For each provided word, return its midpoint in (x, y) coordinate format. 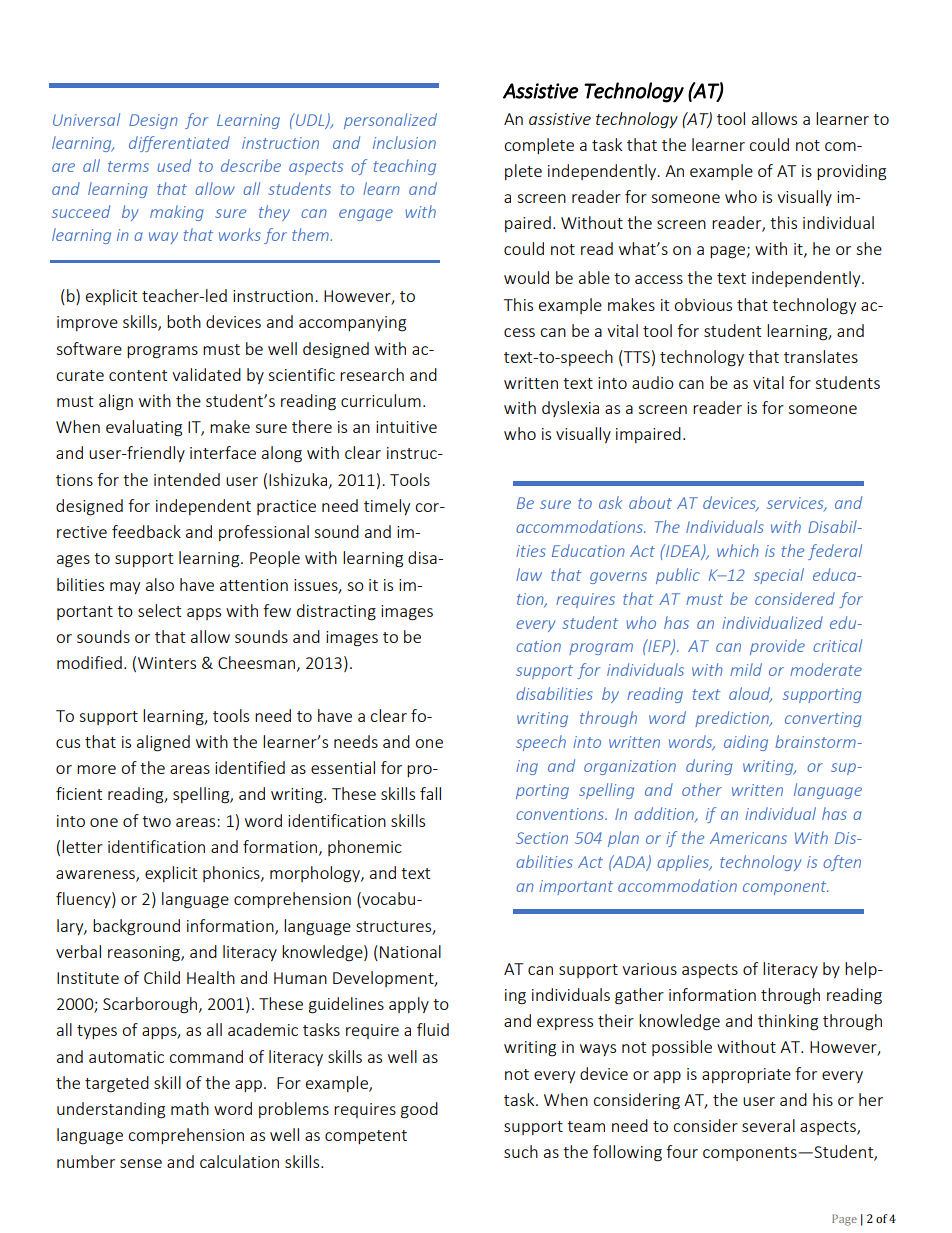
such (521, 1151)
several (768, 1125)
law (529, 574)
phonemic (365, 848)
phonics (232, 874)
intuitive (406, 427)
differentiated (179, 144)
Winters (167, 663)
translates (821, 356)
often (842, 863)
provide (777, 647)
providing (851, 172)
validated (206, 374)
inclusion (404, 142)
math (190, 1108)
